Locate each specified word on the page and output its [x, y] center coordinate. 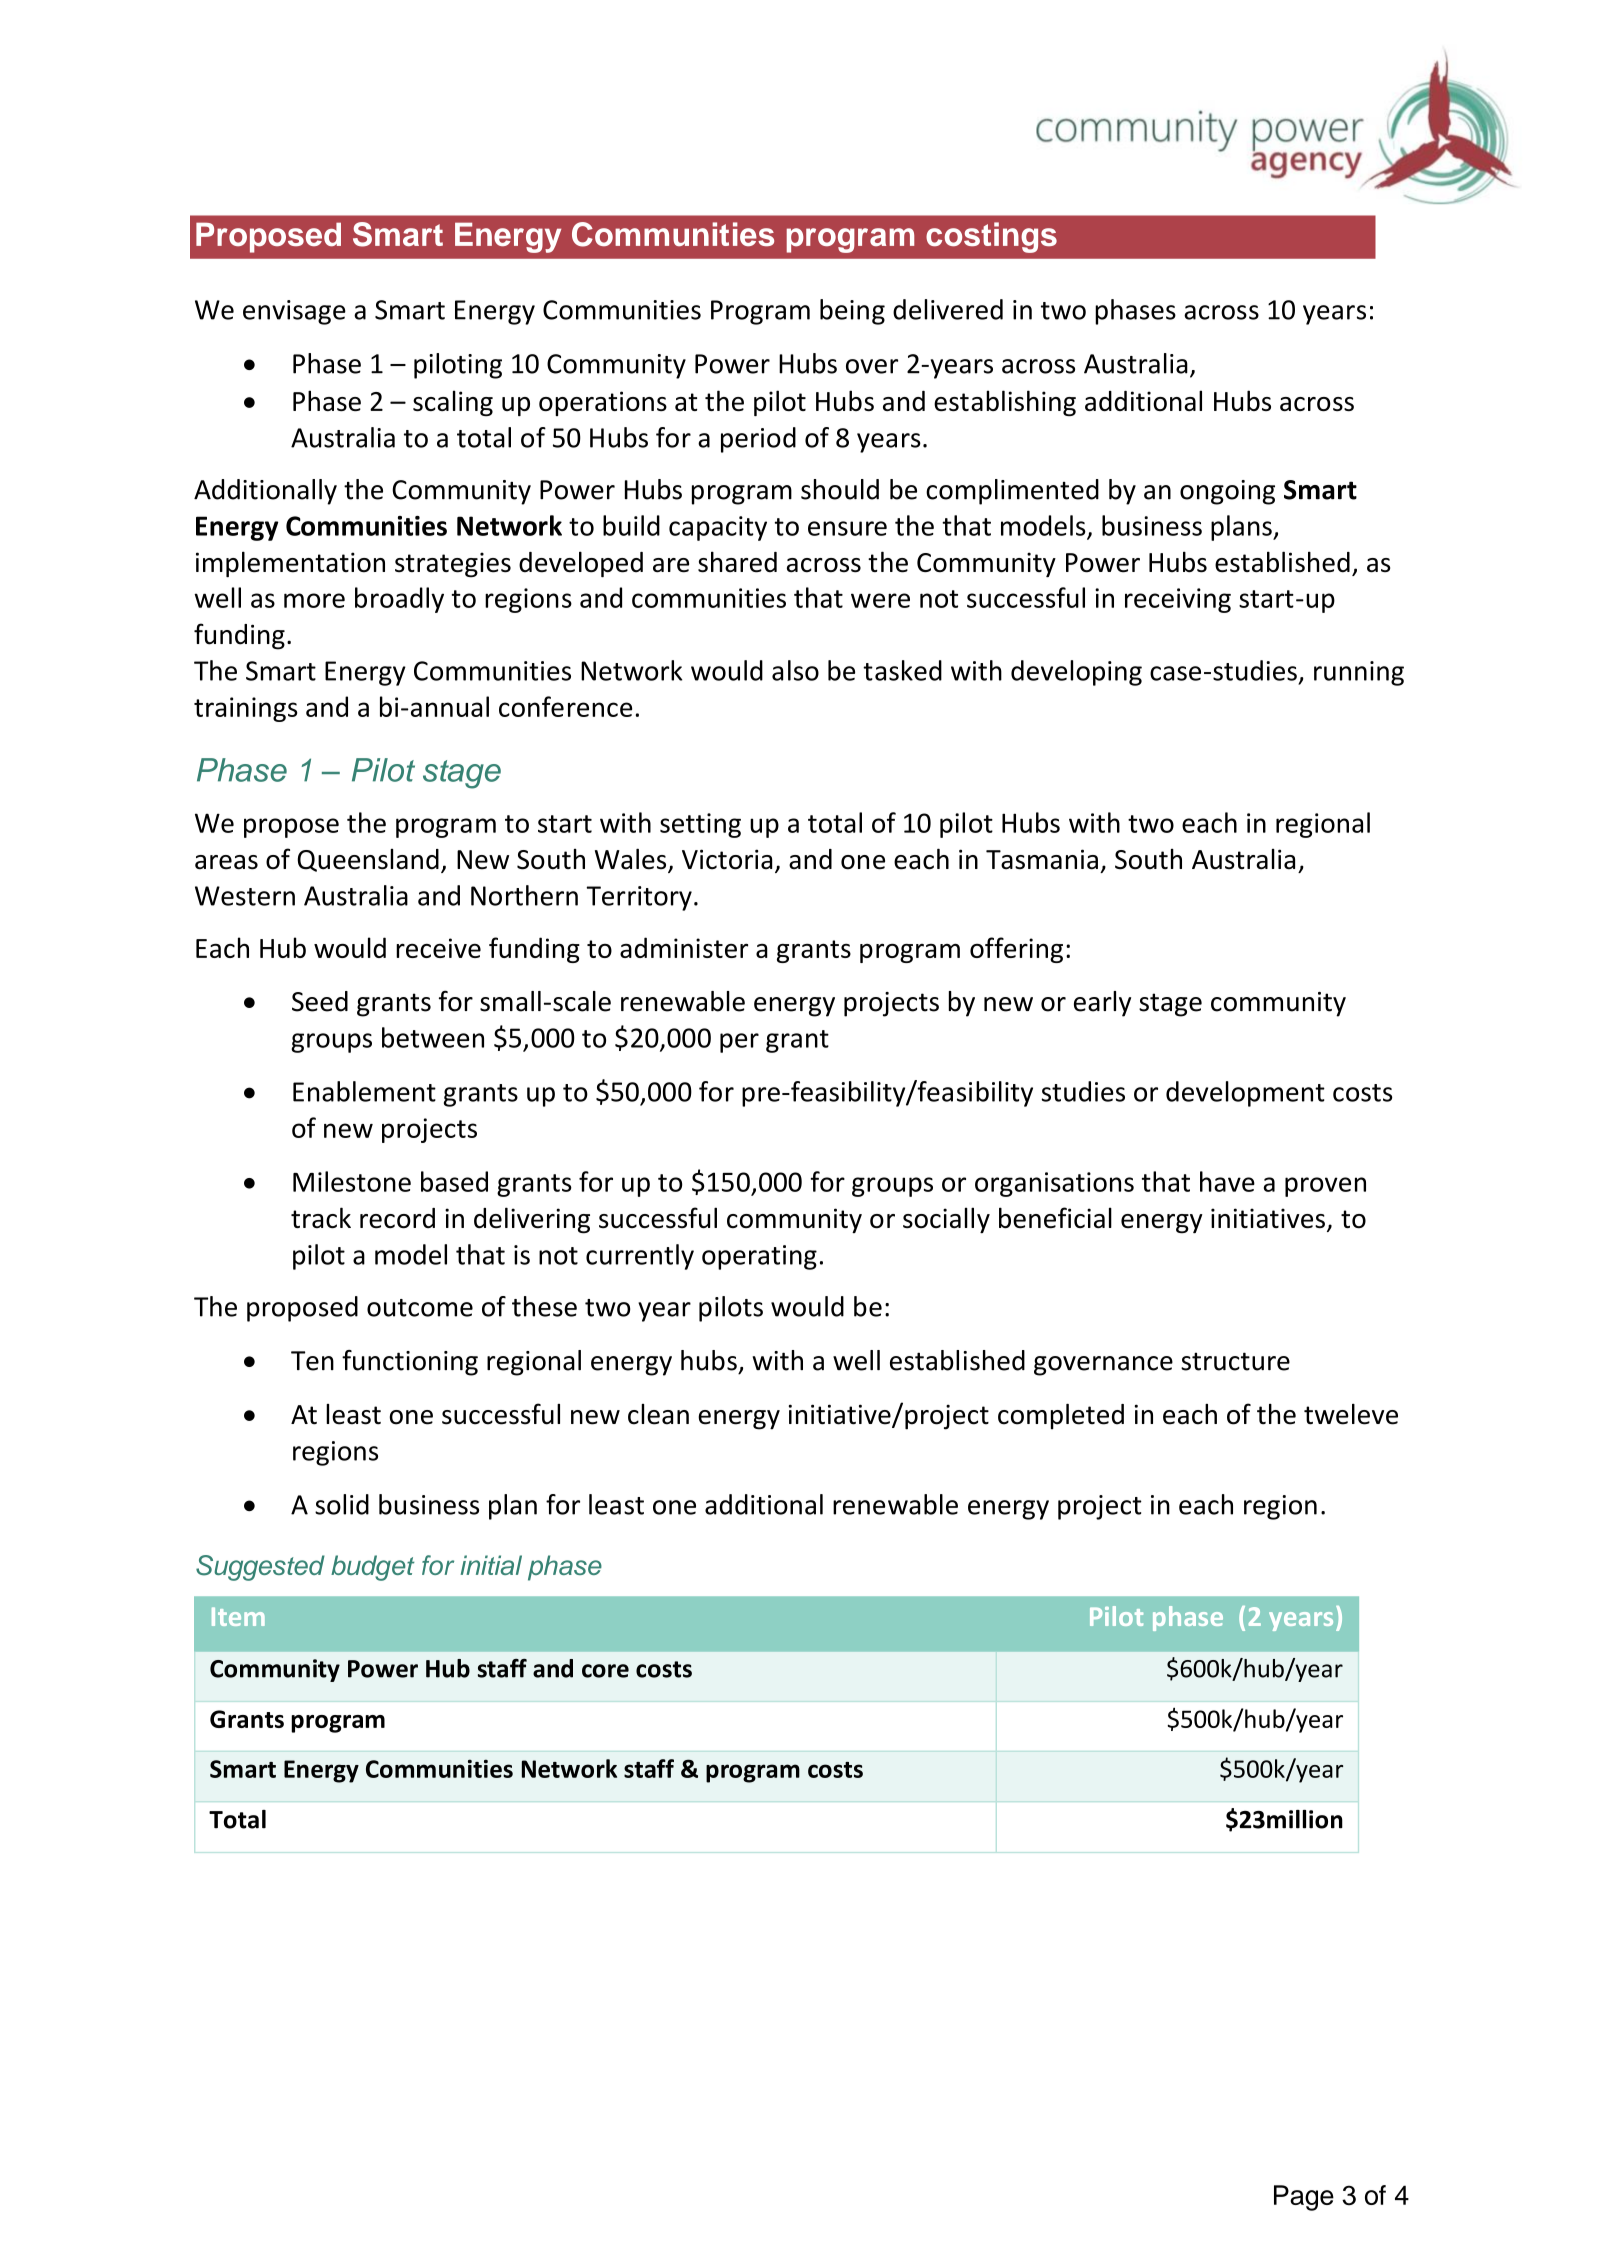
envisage [294, 312]
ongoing [1227, 492]
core [605, 1671]
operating [759, 1257]
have [1227, 1181]
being [852, 312]
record [397, 1218]
